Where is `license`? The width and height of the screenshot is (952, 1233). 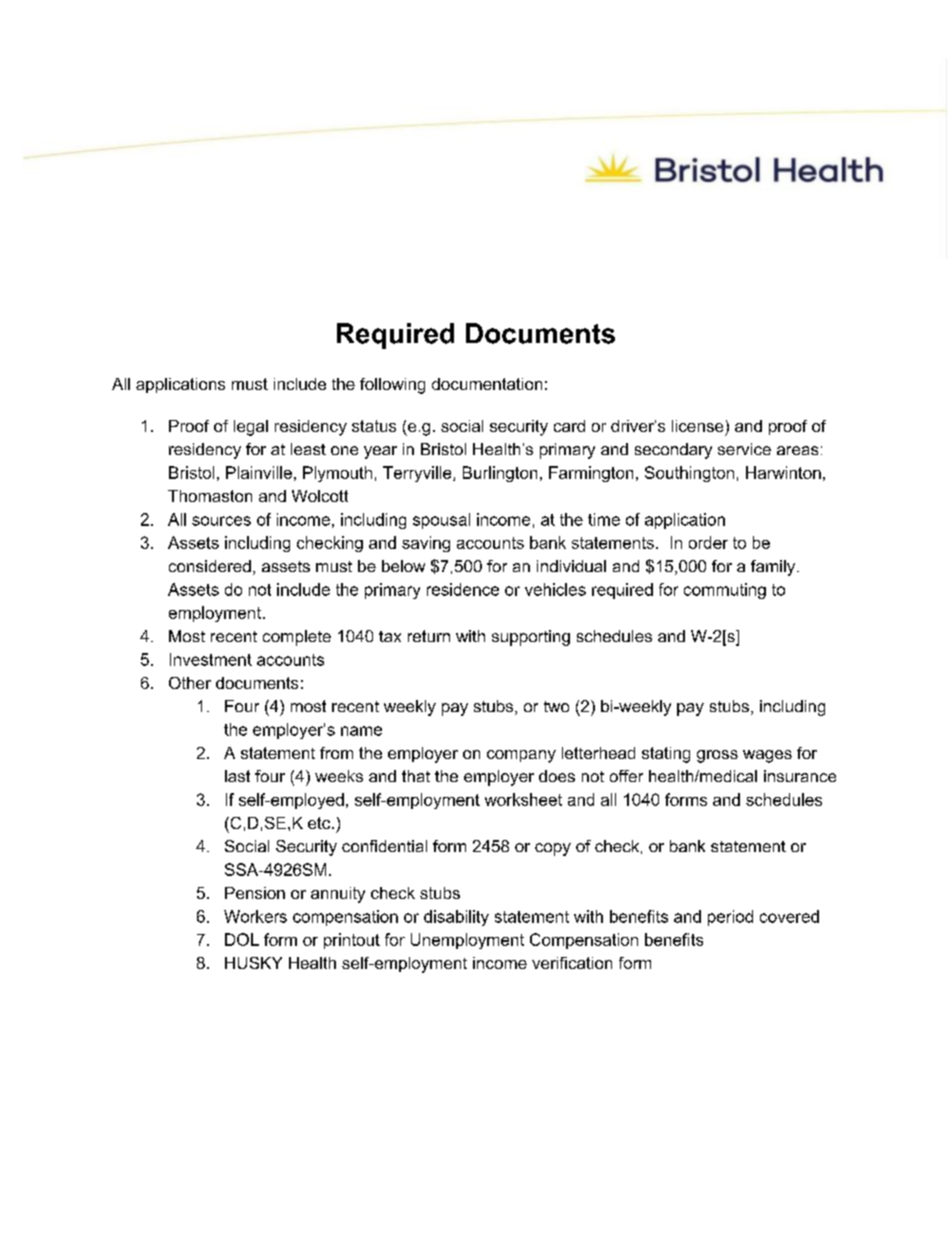 license is located at coordinates (697, 426).
